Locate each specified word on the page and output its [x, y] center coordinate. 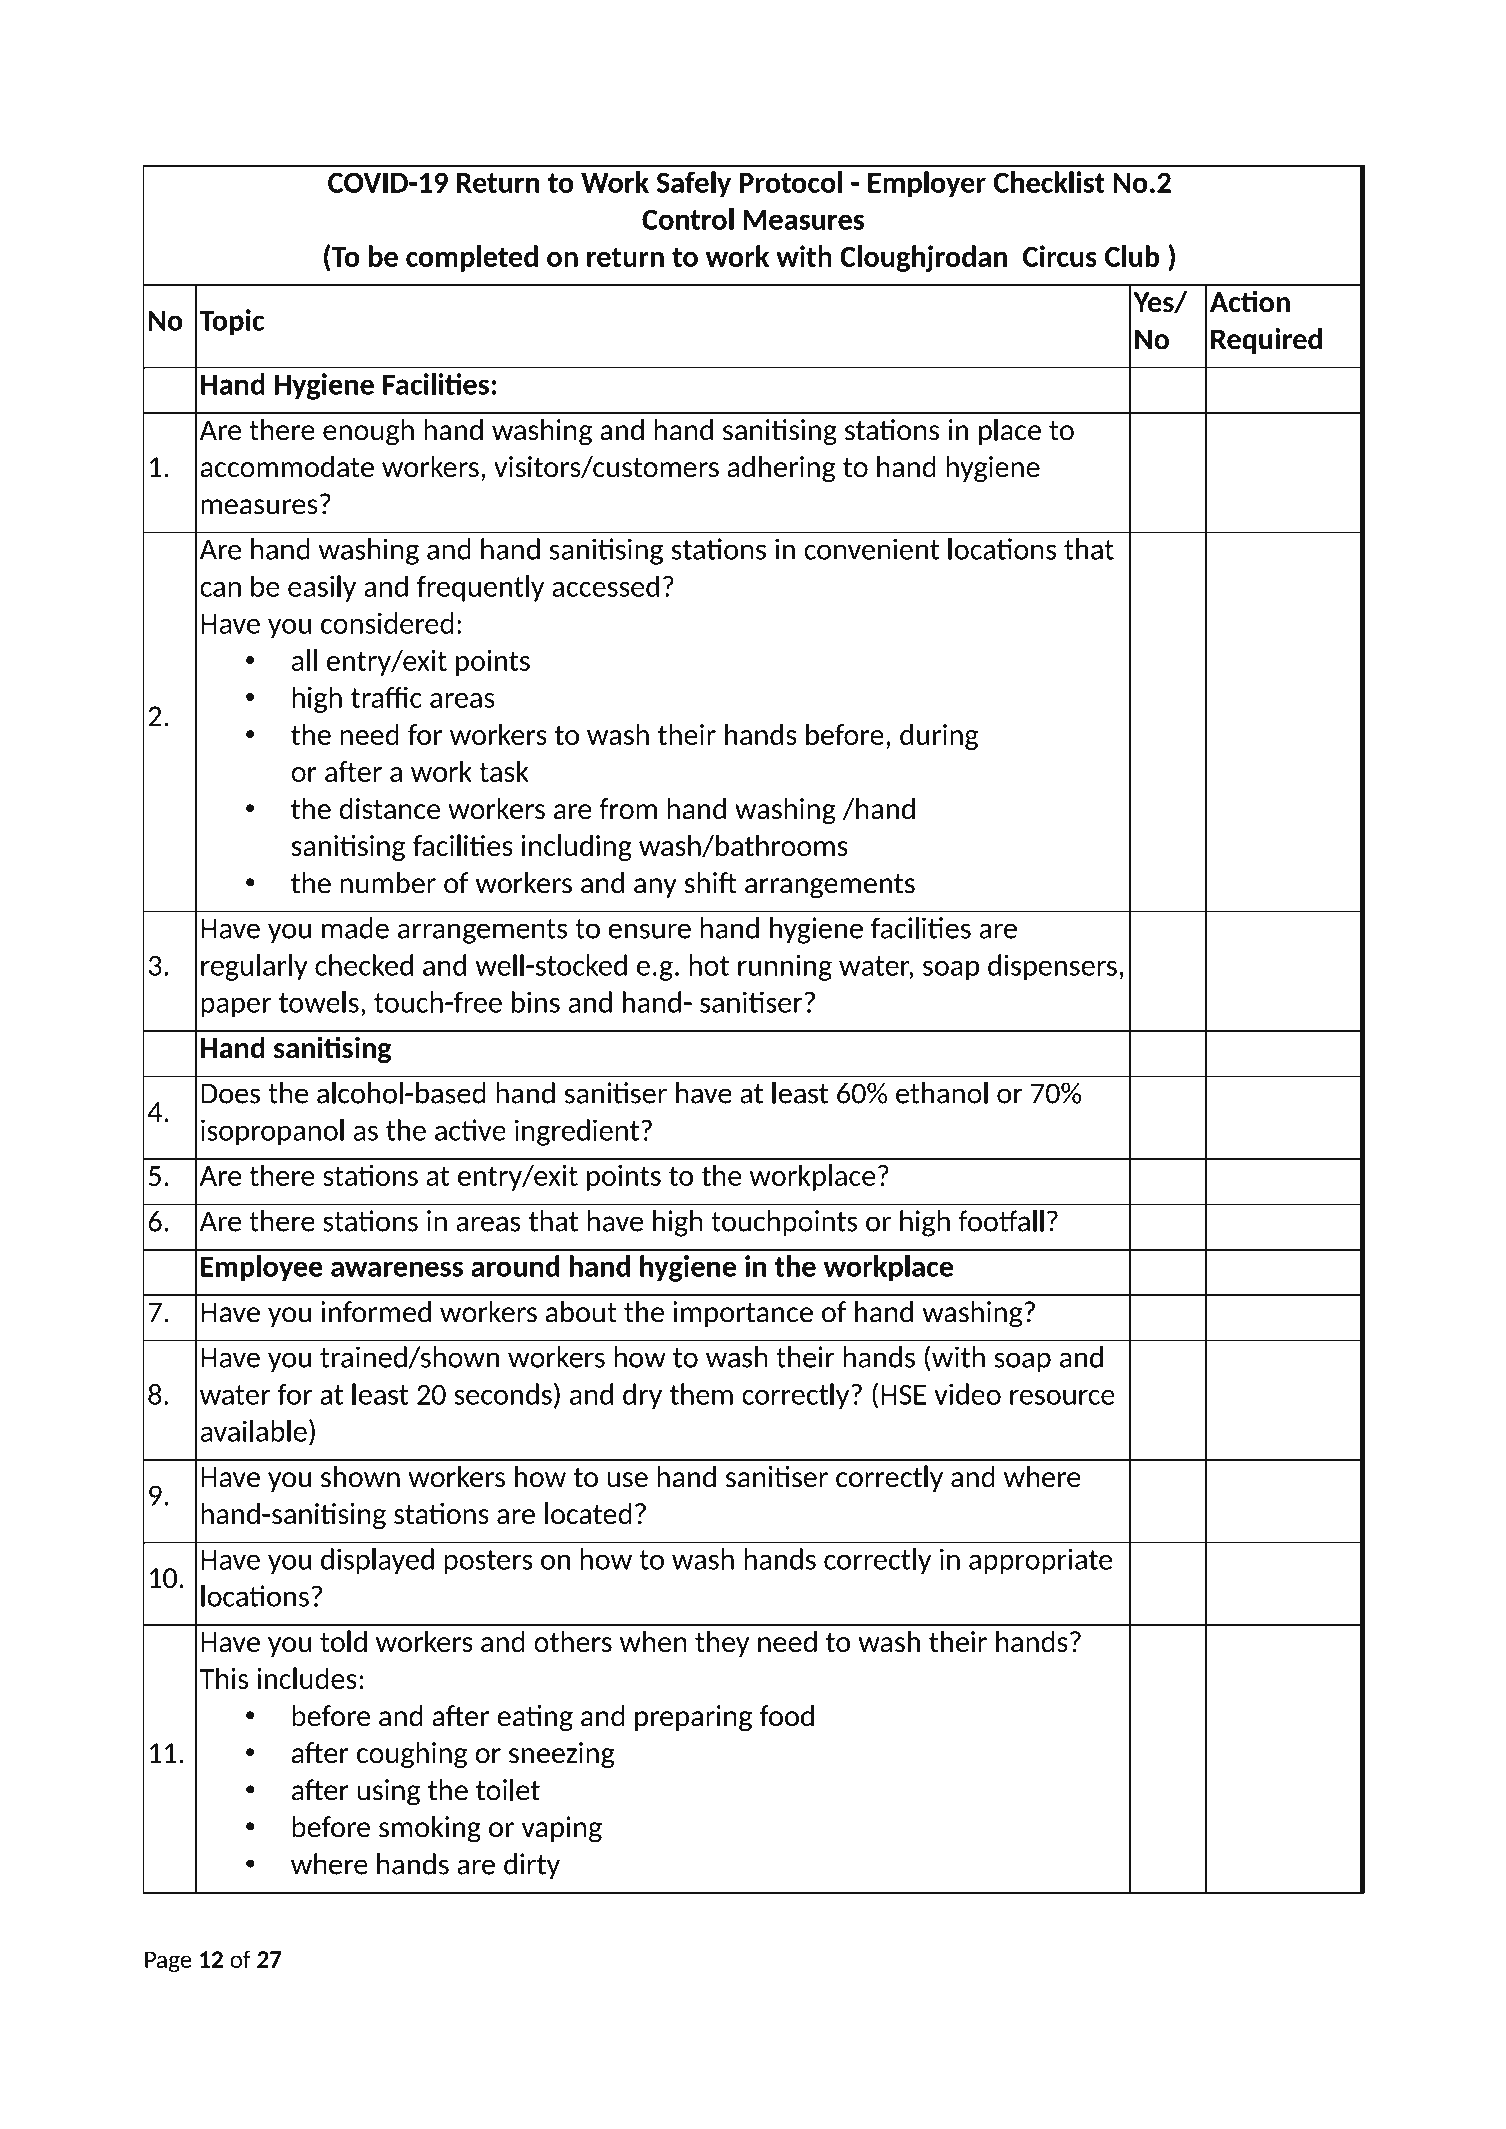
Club [1132, 256]
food [786, 1716]
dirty [532, 1866]
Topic [232, 322]
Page [168, 1962]
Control [688, 219]
